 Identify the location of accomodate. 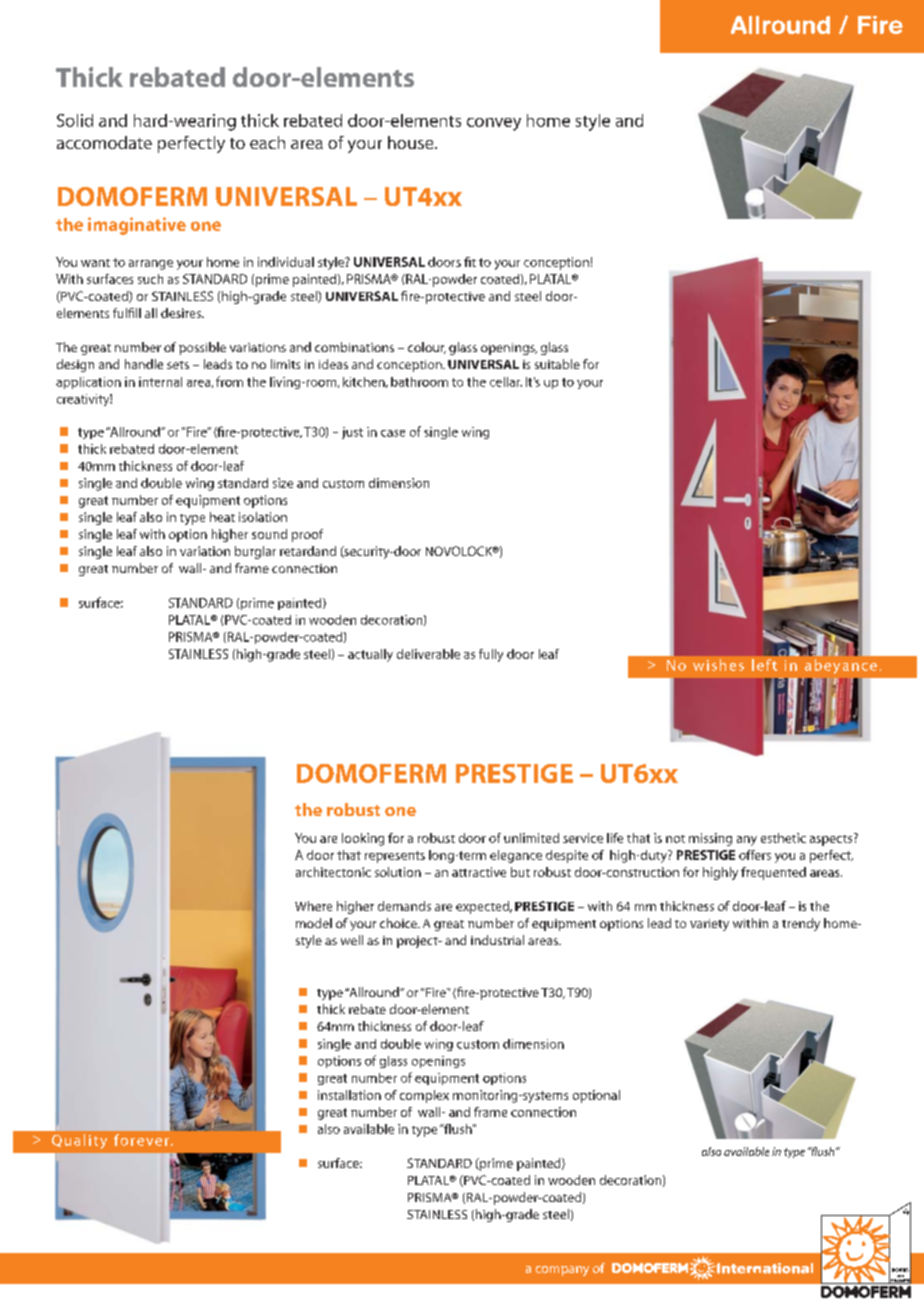
(104, 142).
